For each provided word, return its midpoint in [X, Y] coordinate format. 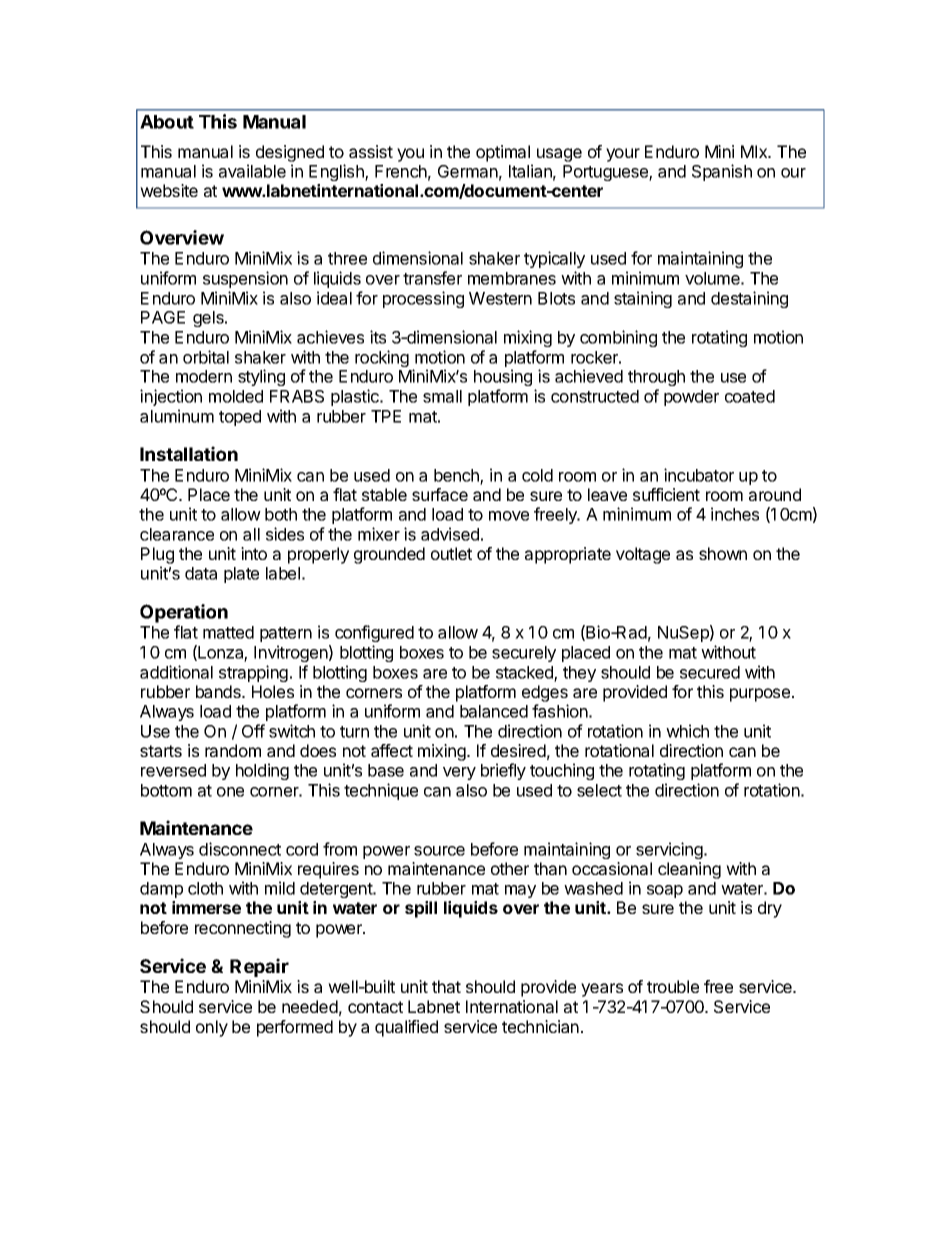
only [212, 1028]
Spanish [722, 172]
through [656, 378]
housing [503, 377]
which [687, 731]
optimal [503, 153]
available [252, 171]
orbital [206, 357]
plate [241, 575]
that [446, 986]
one [230, 792]
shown [723, 553]
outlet [451, 553]
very [459, 773]
